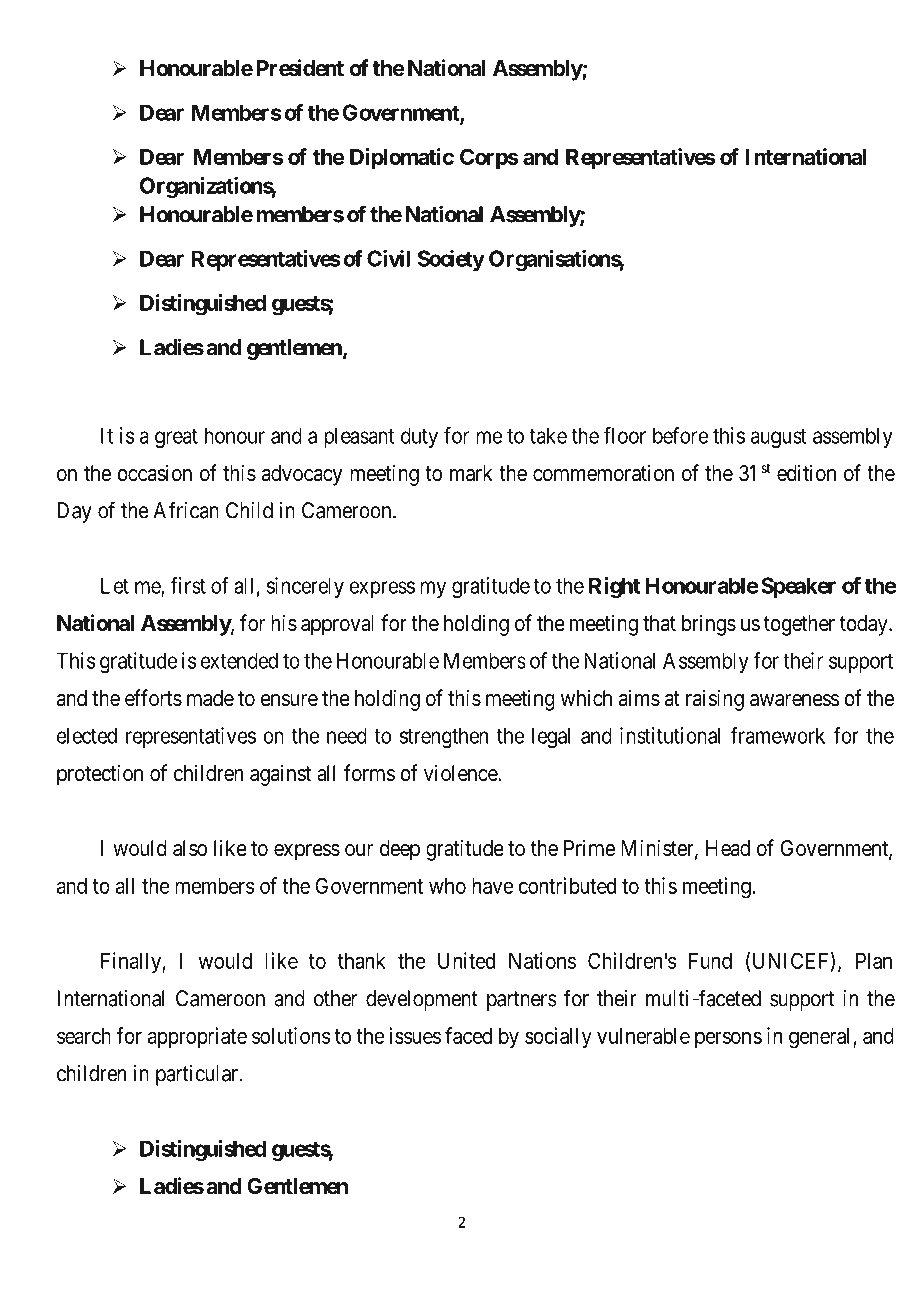  What do you see at coordinates (451, 260) in the page?
I see `Society` at bounding box center [451, 260].
